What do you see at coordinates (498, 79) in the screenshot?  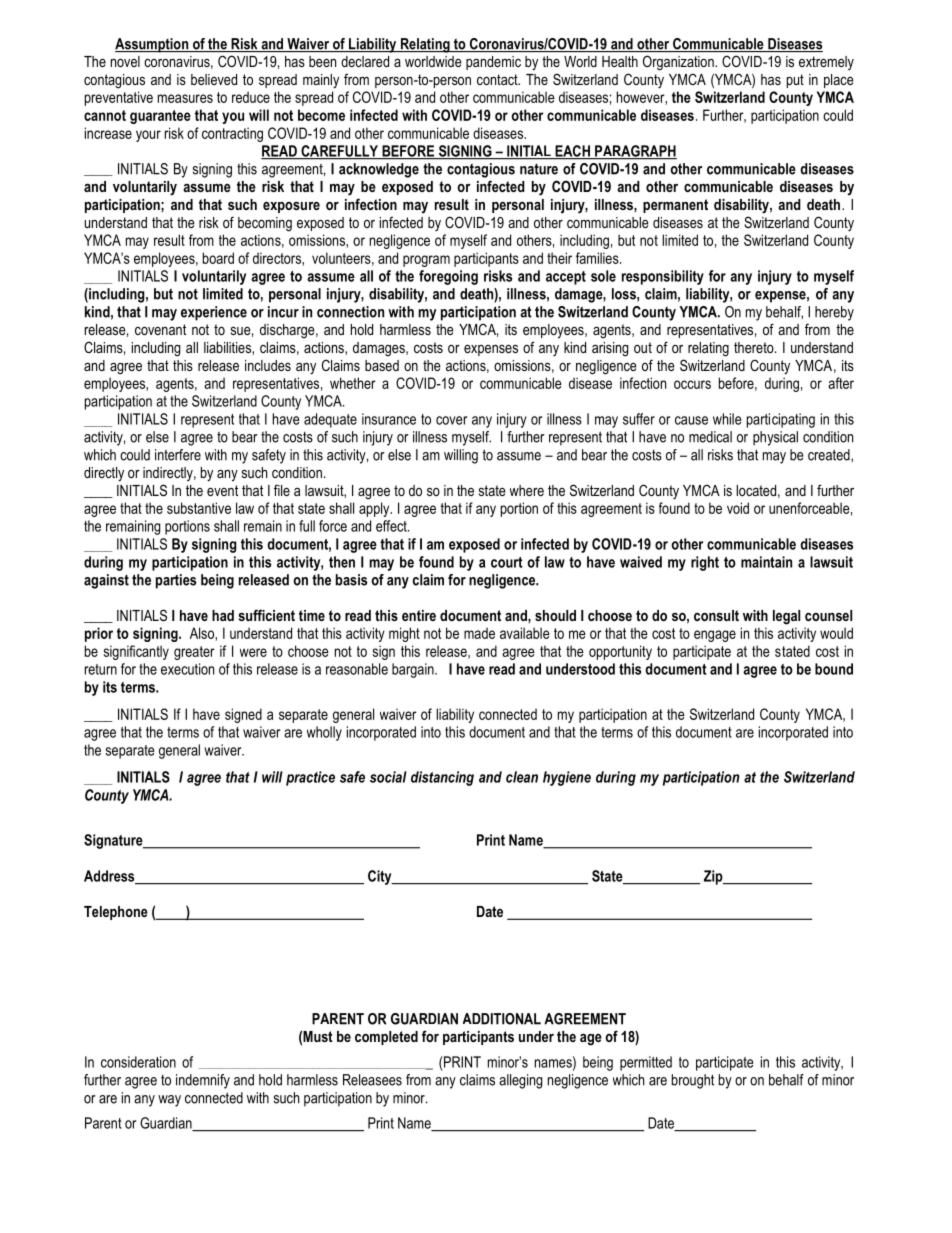 I see `contact` at bounding box center [498, 79].
